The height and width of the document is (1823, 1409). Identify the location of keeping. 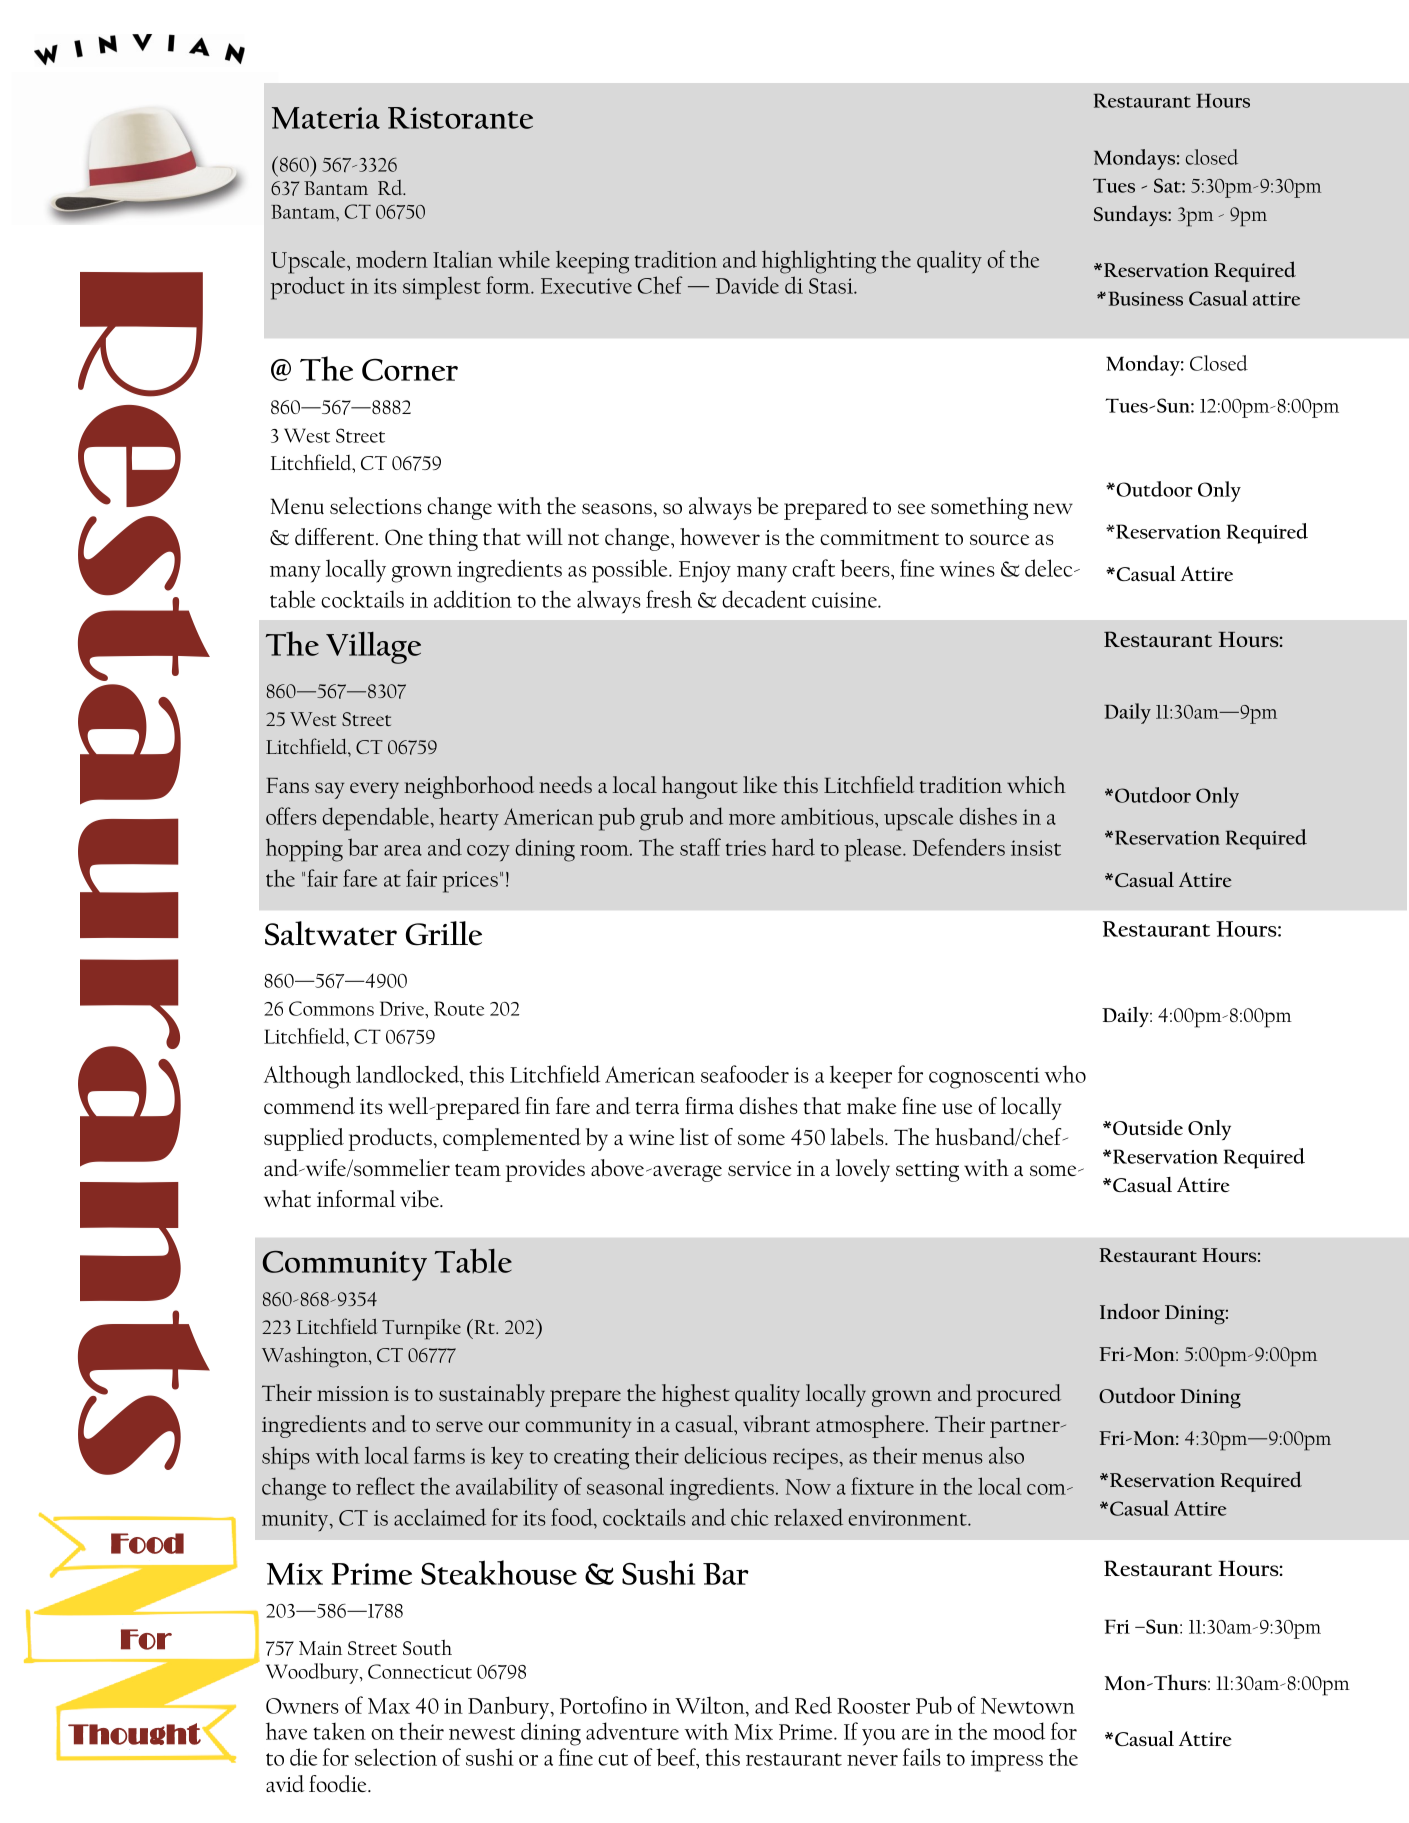
(592, 262).
